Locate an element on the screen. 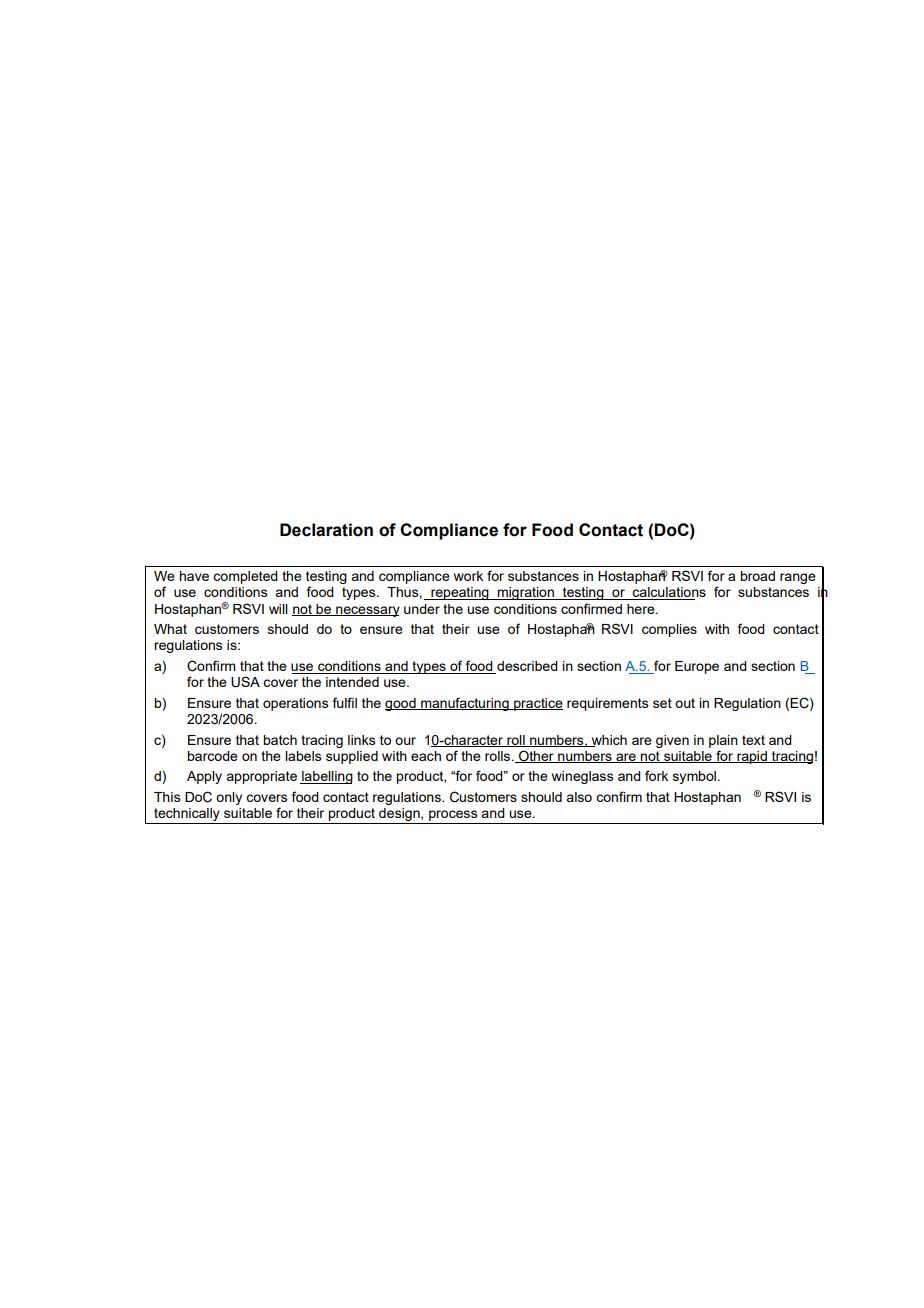 The width and height of the screenshot is (924, 1308). our is located at coordinates (405, 741).
